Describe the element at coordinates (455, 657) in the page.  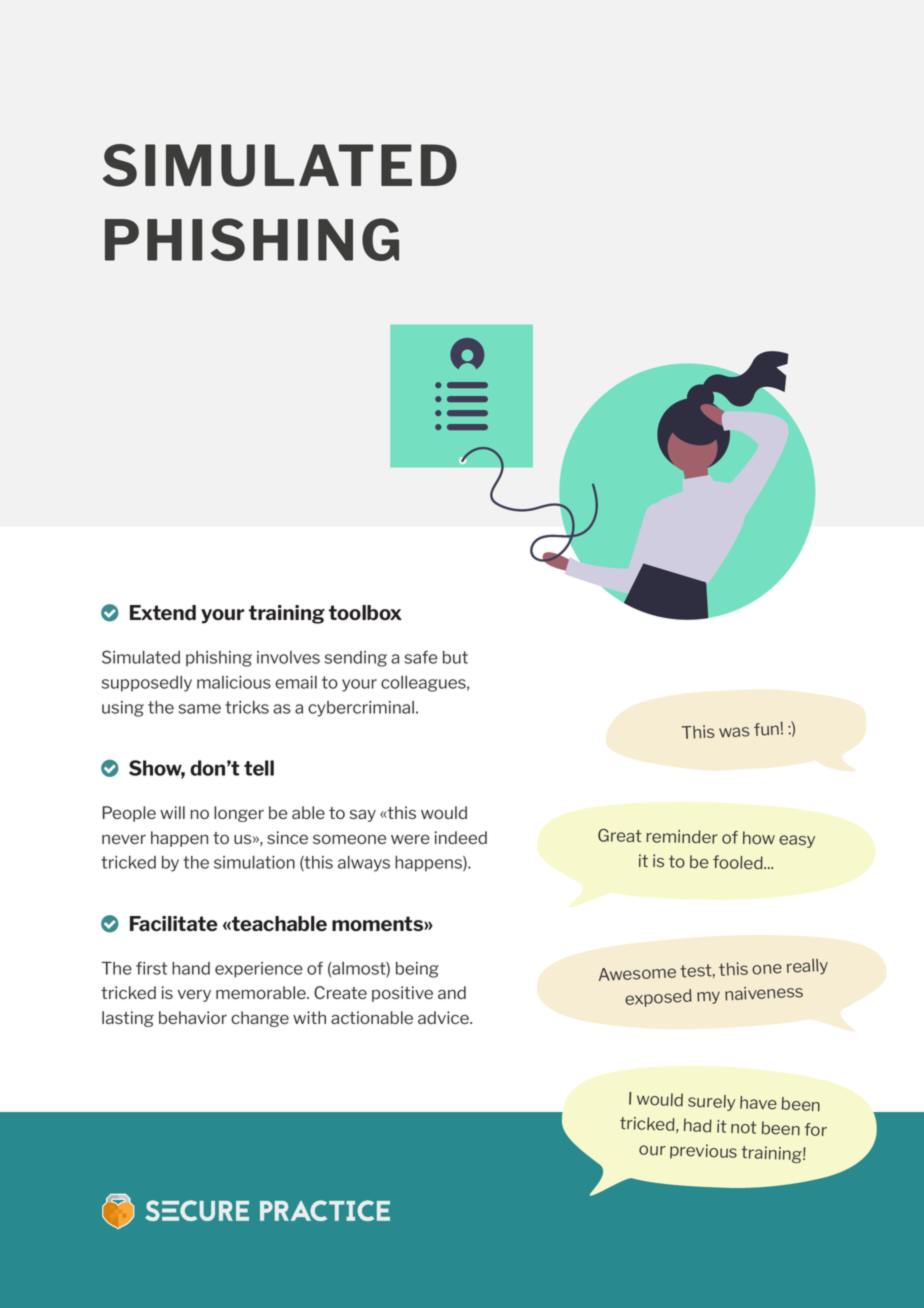
I see `but` at that location.
